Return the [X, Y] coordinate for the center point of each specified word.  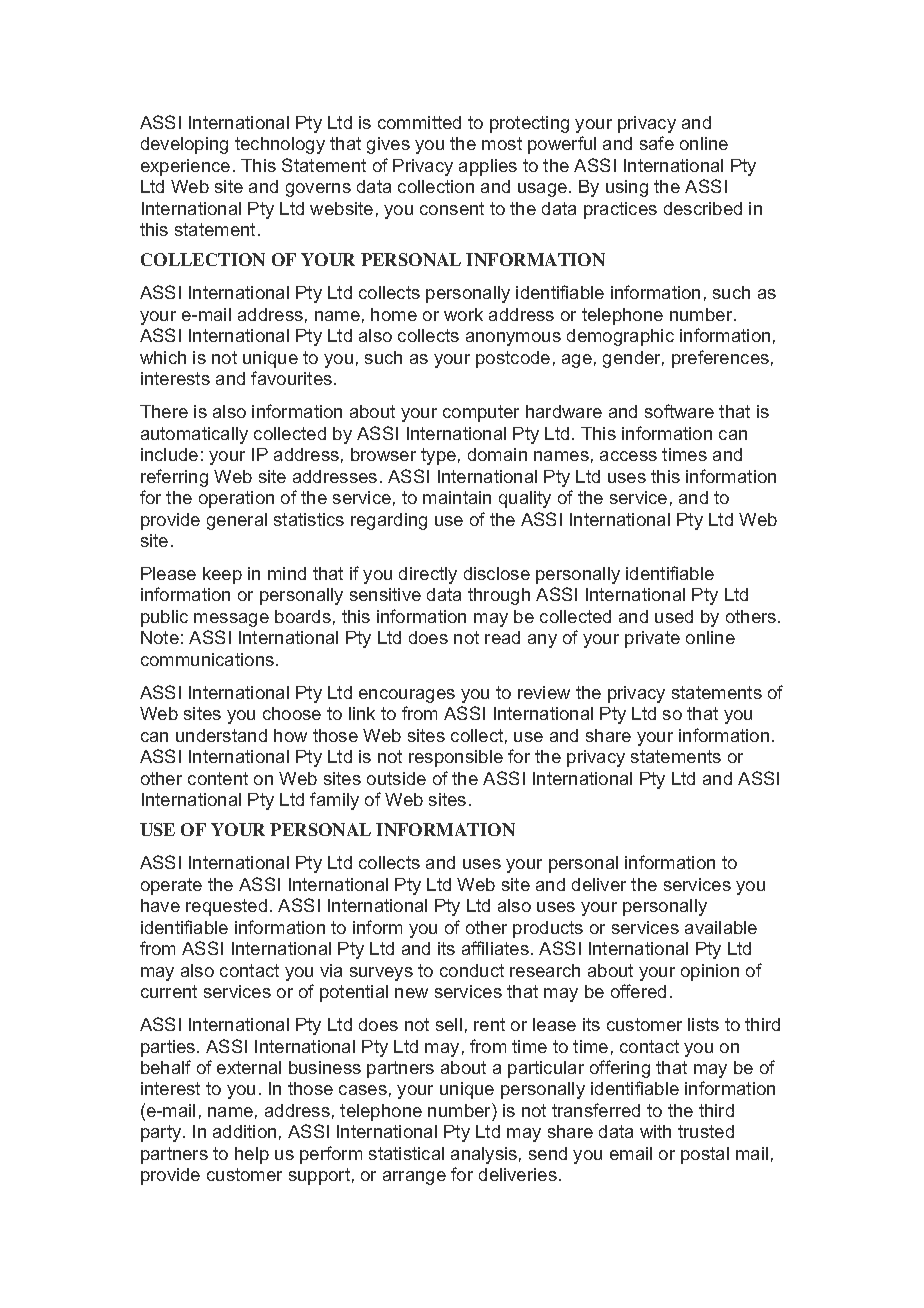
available [721, 927]
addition [244, 1131]
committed [419, 122]
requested [226, 907]
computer [481, 413]
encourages [407, 696]
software [679, 411]
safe [657, 143]
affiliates [495, 948]
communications [207, 659]
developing [184, 145]
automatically [194, 435]
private [652, 639]
